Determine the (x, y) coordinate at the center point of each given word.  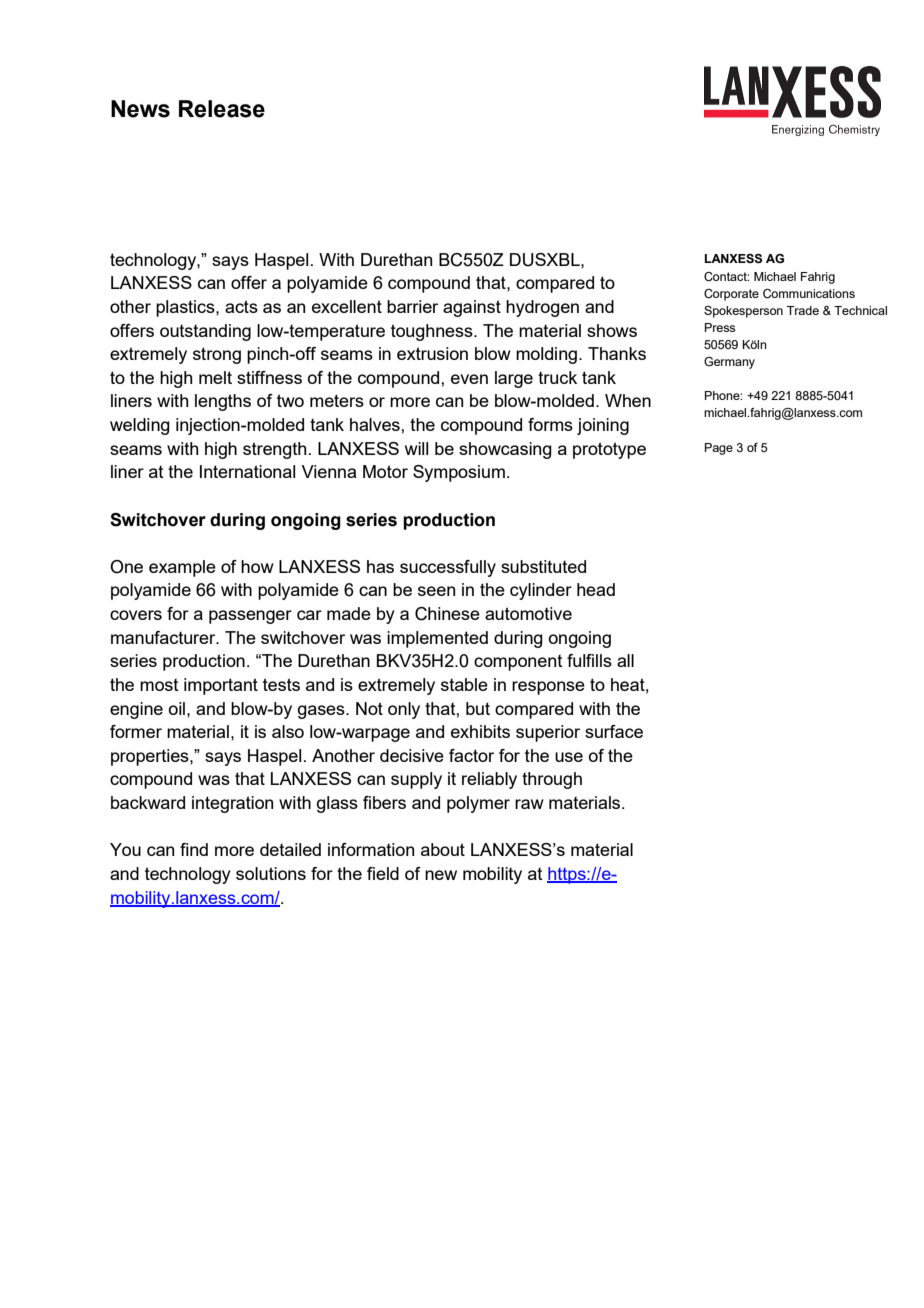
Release (222, 109)
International (247, 471)
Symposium (459, 473)
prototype (609, 450)
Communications (809, 293)
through (552, 780)
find (194, 849)
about (443, 849)
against (472, 308)
